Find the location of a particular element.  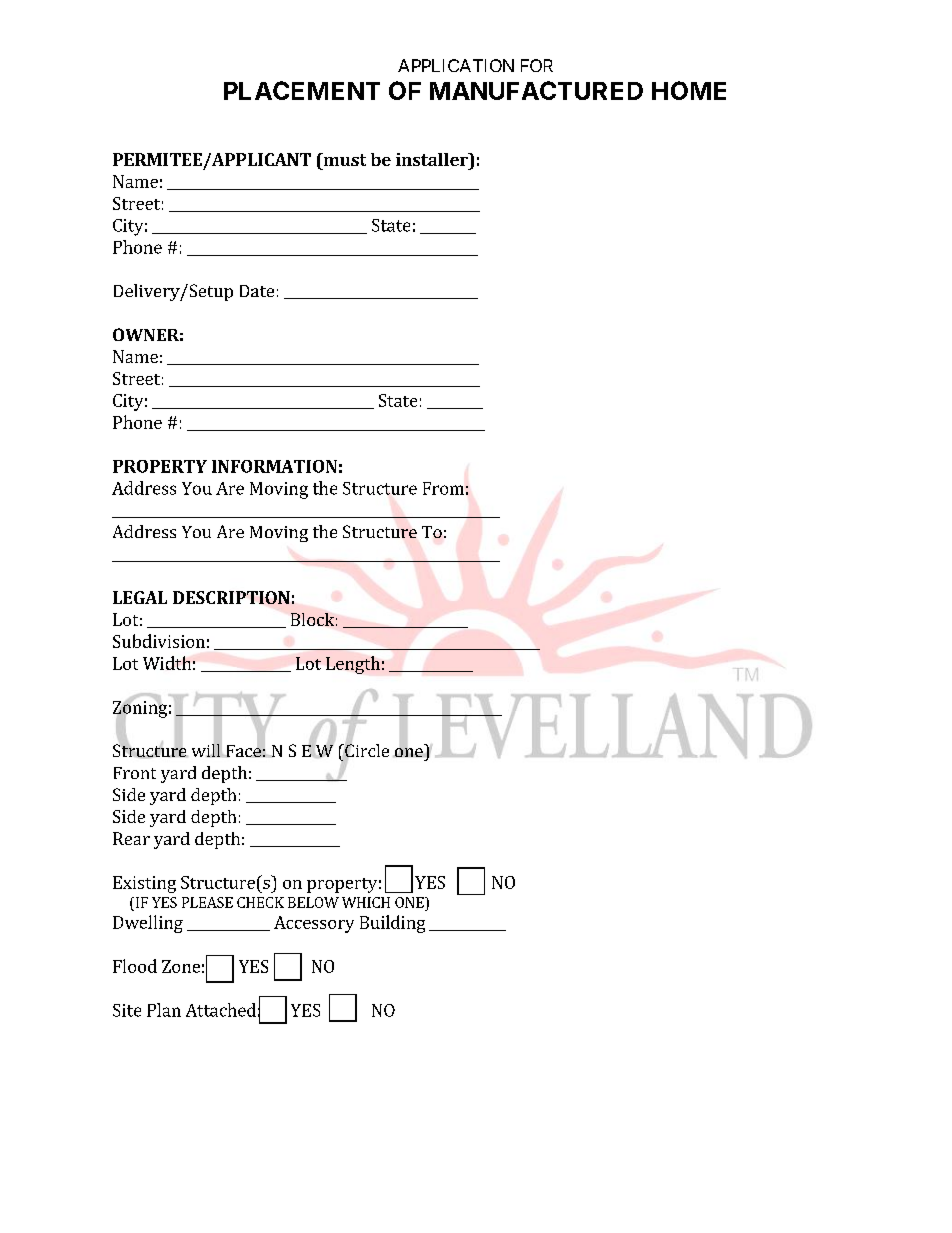

PLACEMENT is located at coordinates (302, 90).
